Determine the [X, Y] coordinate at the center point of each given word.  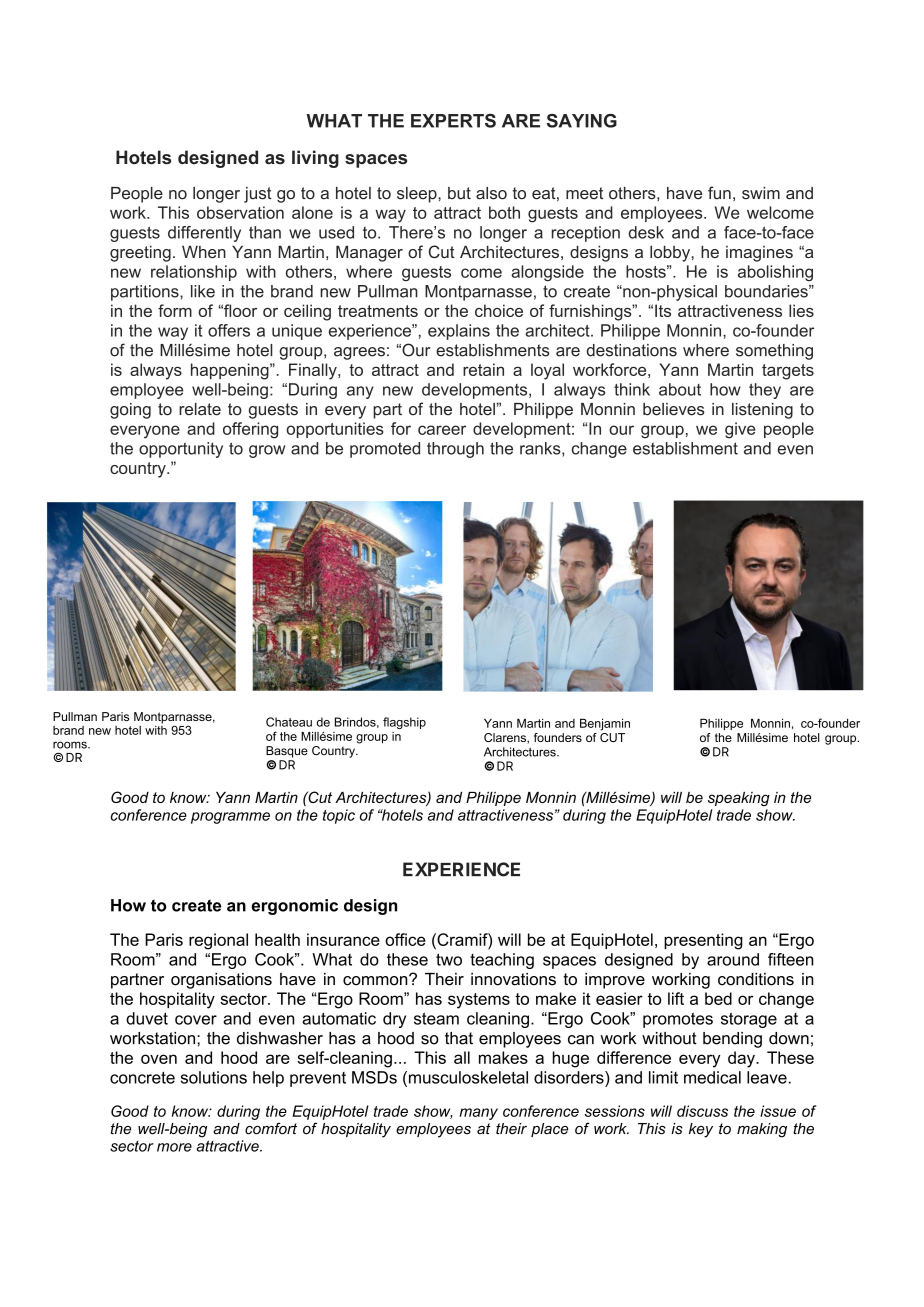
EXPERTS [453, 121]
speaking [739, 799]
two [449, 959]
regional [218, 941]
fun [719, 193]
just [258, 195]
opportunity [181, 450]
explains [459, 332]
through [455, 450]
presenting [703, 941]
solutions [214, 1077]
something [774, 352]
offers [229, 330]
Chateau [289, 722]
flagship [404, 723]
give [740, 430]
